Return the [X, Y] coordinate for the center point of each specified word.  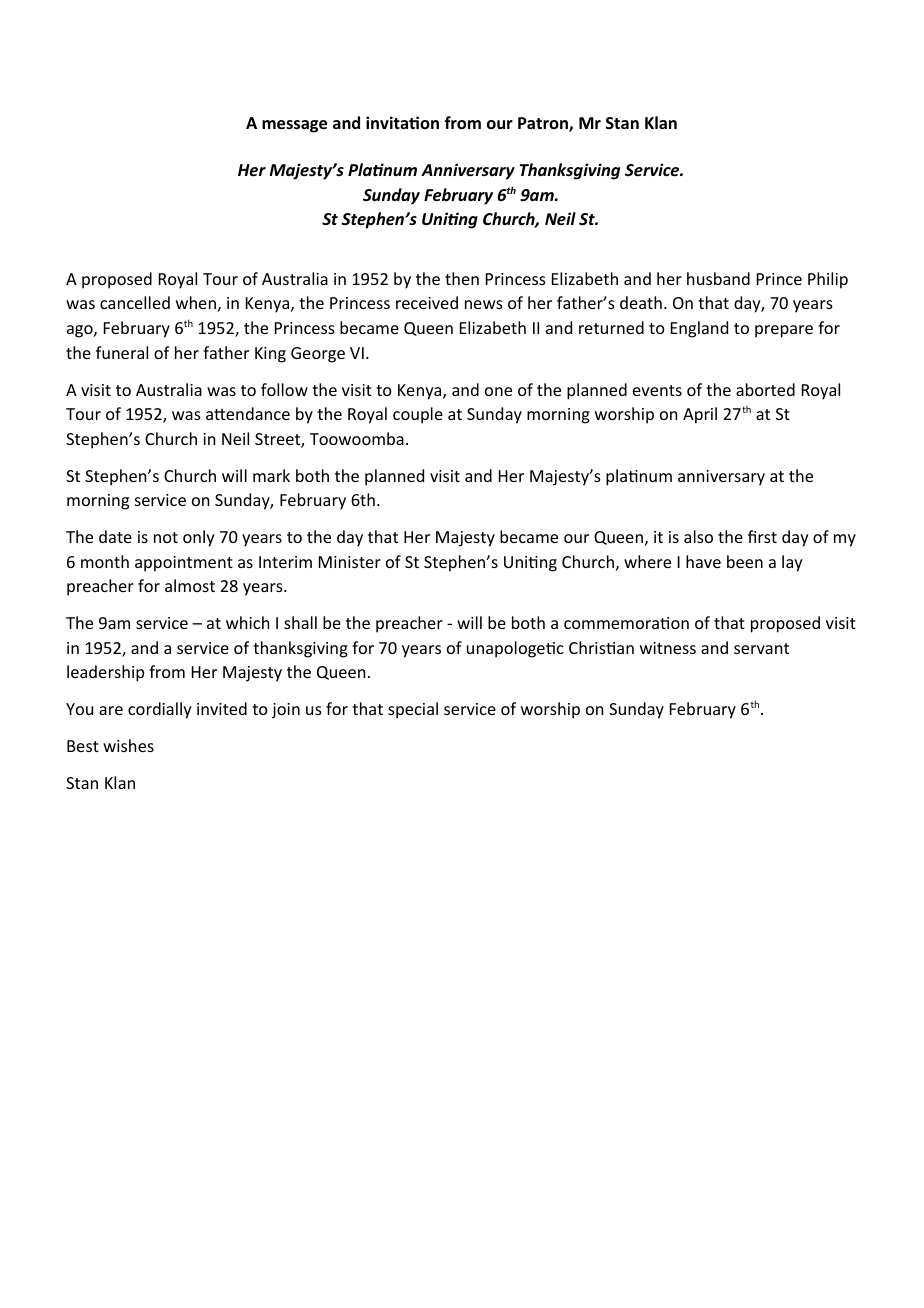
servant [761, 648]
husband [718, 278]
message [294, 126]
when [196, 302]
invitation [402, 122]
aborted [765, 389]
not [166, 537]
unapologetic [515, 649]
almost [190, 585]
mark [271, 475]
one [498, 391]
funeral [122, 352]
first [762, 536]
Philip [828, 280]
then [462, 278]
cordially [160, 710]
